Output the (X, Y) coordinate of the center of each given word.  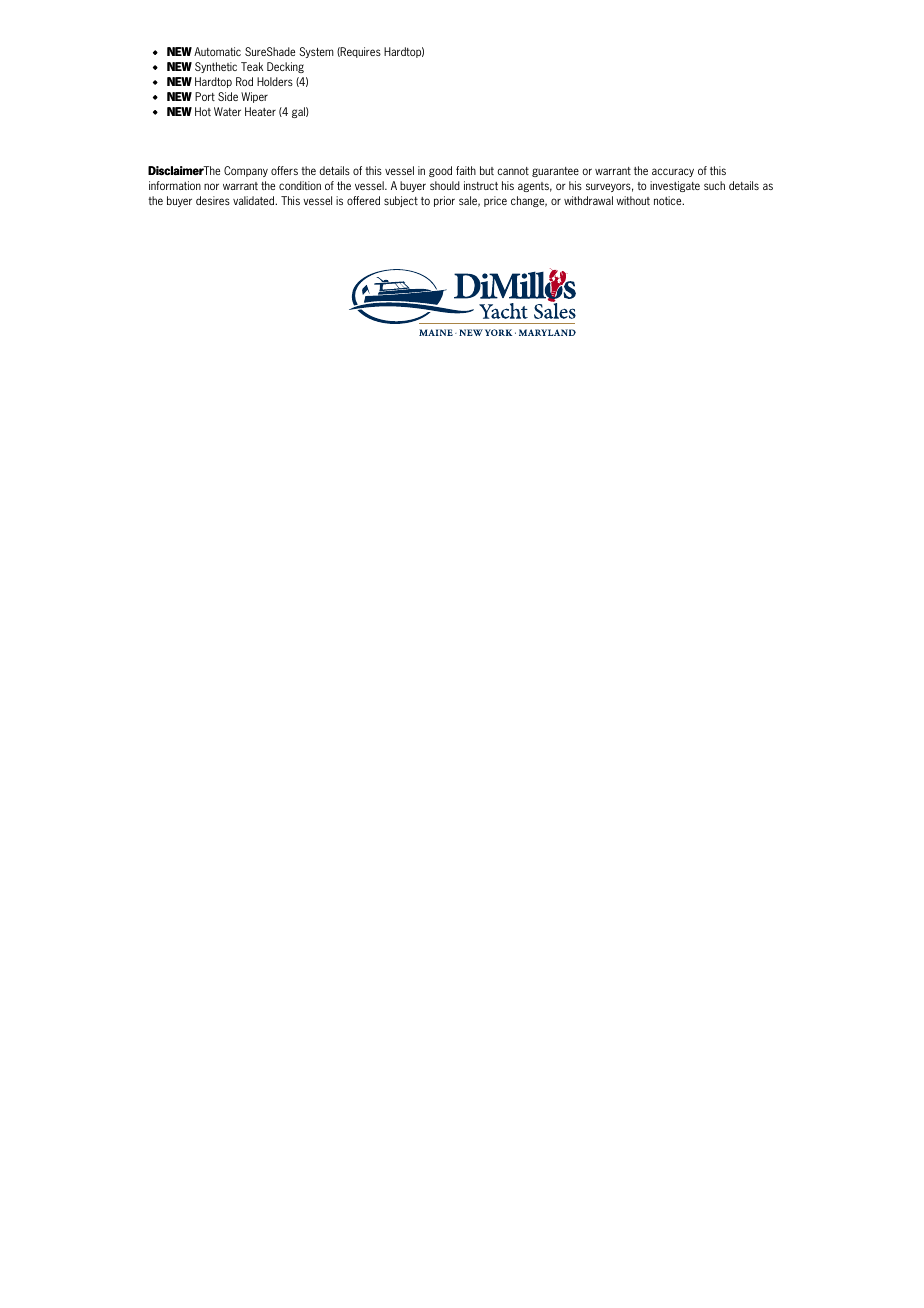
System (317, 52)
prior (444, 201)
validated (255, 200)
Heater (260, 111)
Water (227, 111)
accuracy (673, 172)
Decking (285, 67)
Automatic (217, 51)
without (633, 200)
